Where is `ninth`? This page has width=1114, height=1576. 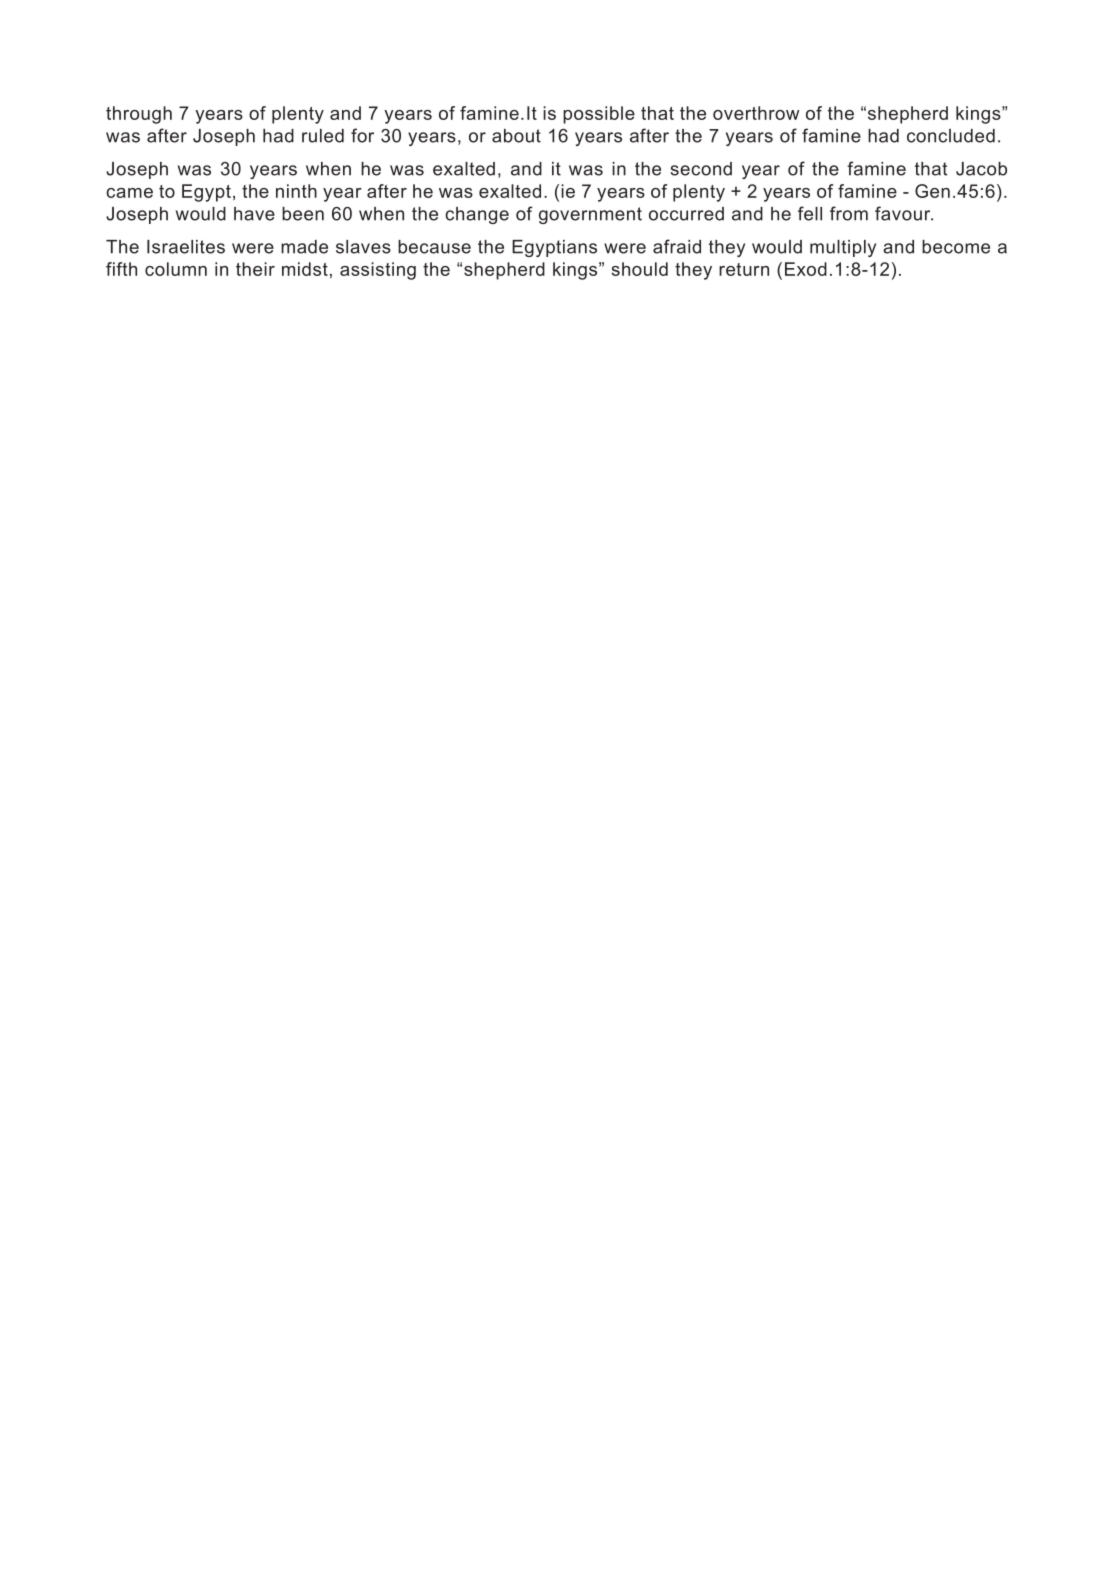 ninth is located at coordinates (296, 191).
